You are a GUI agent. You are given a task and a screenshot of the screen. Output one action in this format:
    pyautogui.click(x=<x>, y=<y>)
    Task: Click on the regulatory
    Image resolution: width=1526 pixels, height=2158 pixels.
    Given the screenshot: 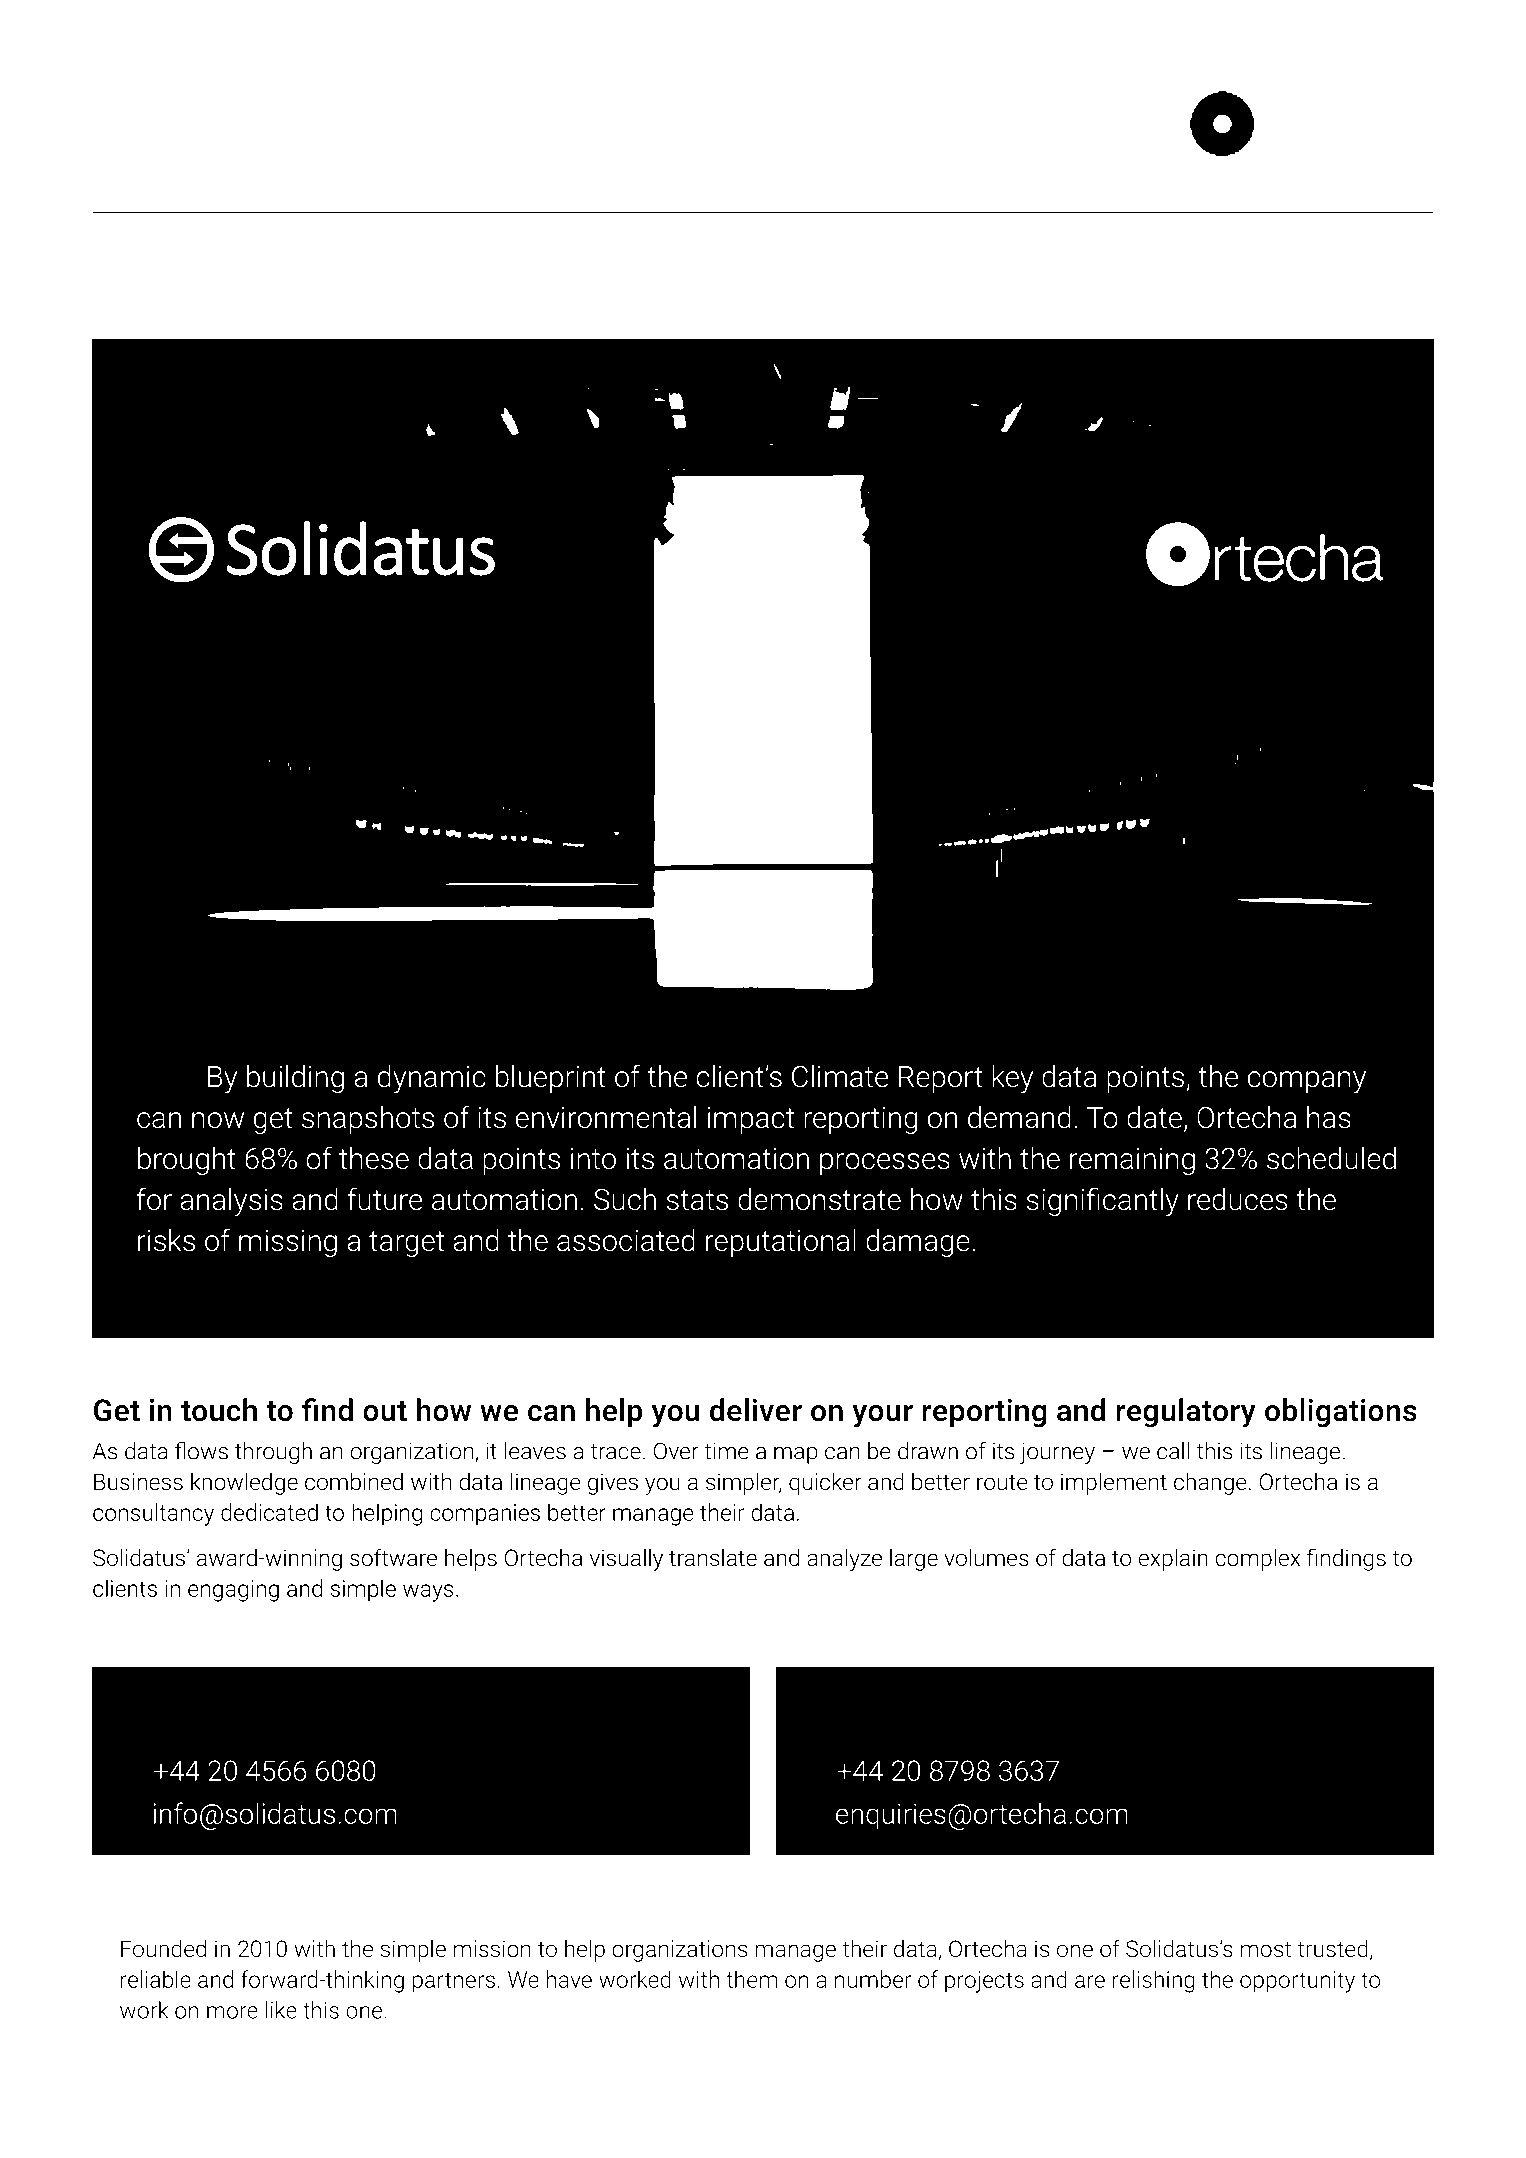 What is the action you would take?
    pyautogui.click(x=1186, y=1413)
